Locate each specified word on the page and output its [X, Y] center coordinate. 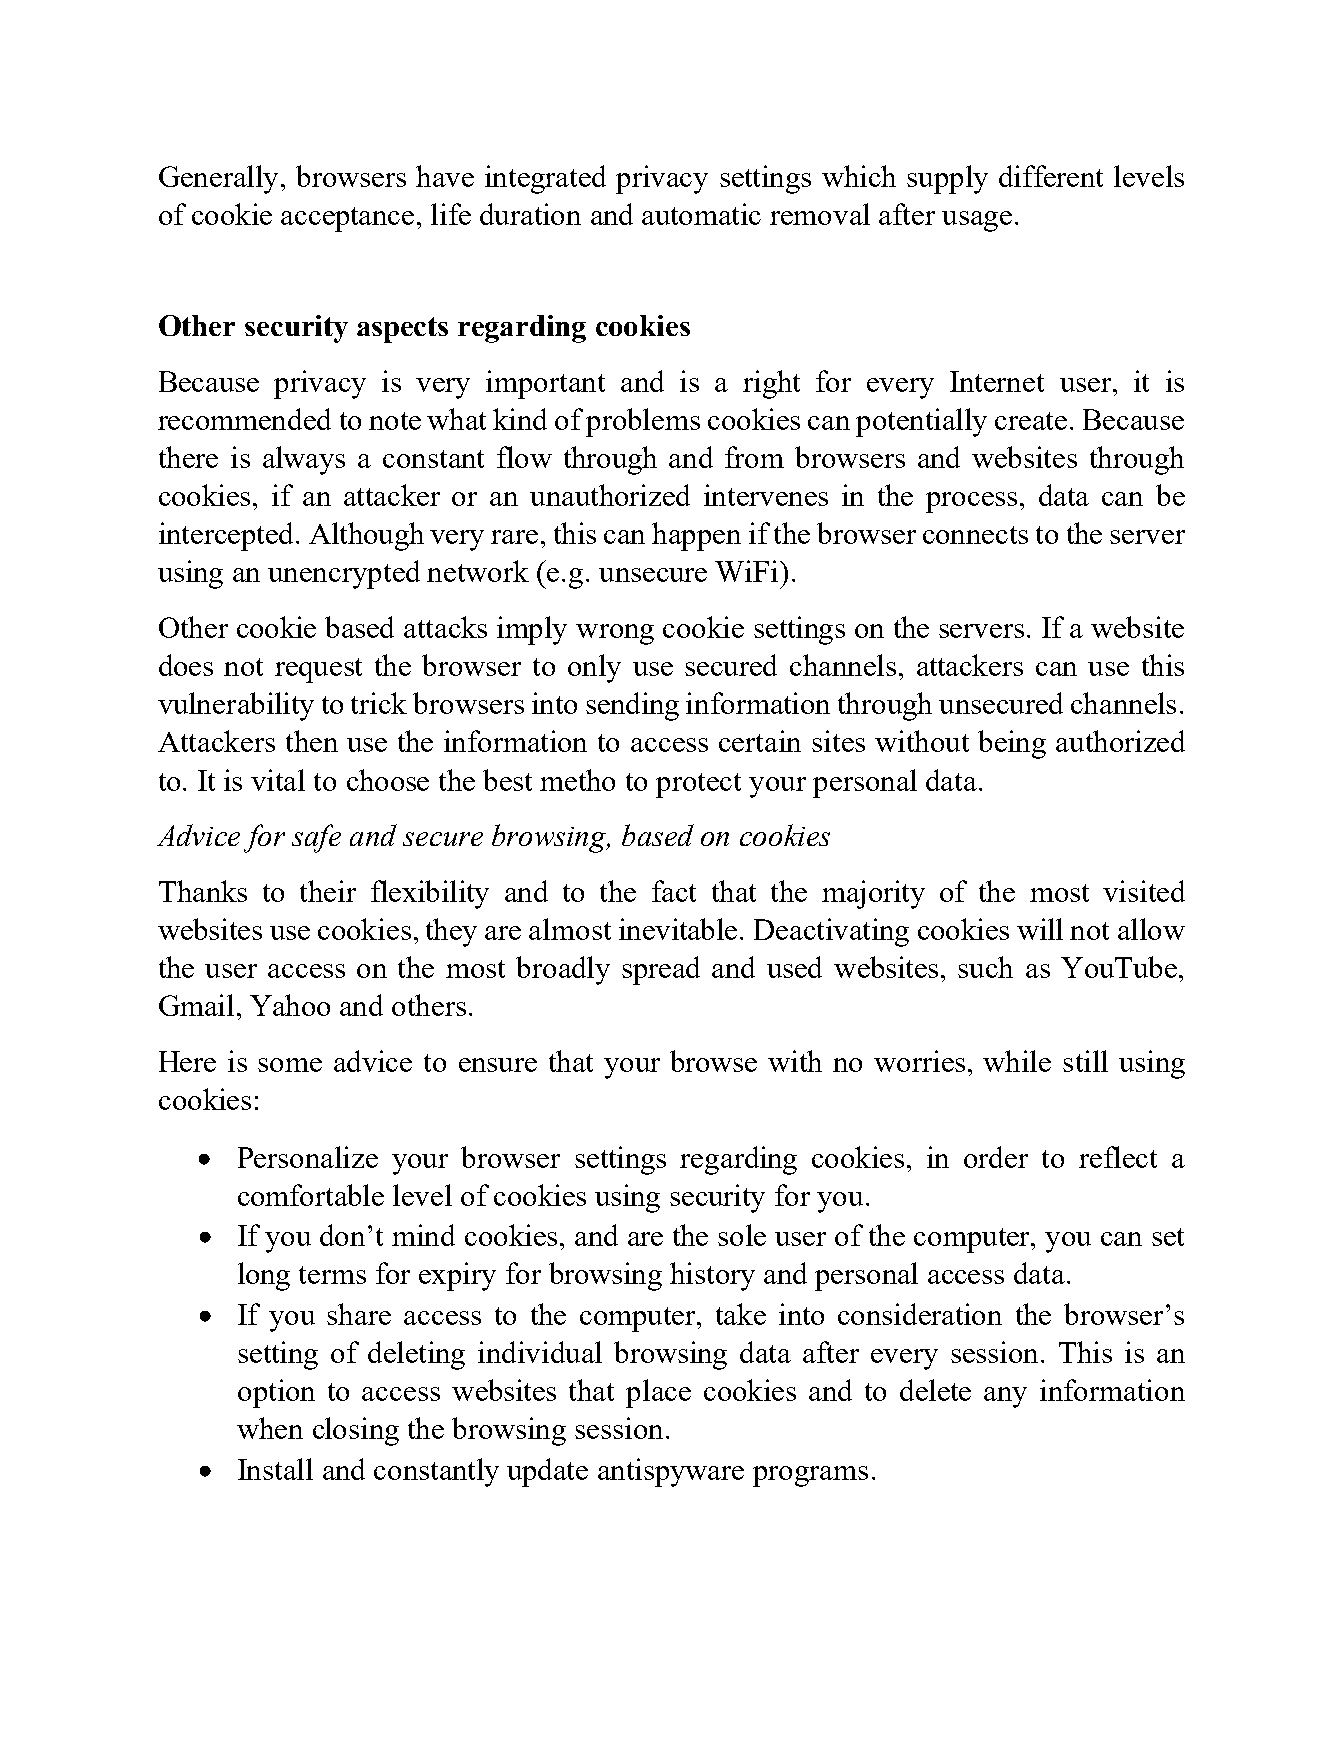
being [1012, 744]
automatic [701, 214]
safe [316, 838]
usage [977, 221]
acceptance [347, 219]
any [1005, 1397]
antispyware [671, 1472]
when [270, 1428]
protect [698, 785]
